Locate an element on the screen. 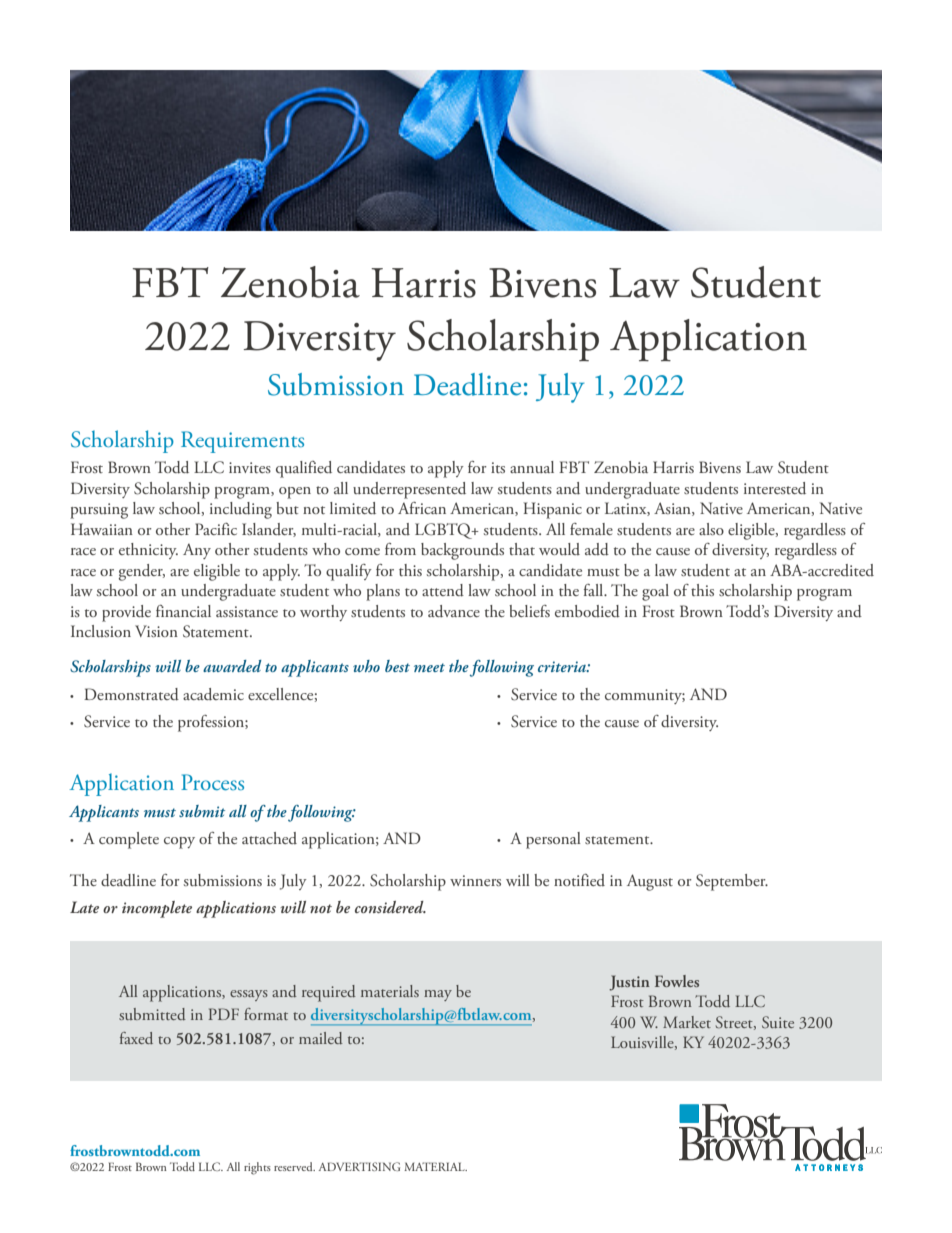 The image size is (952, 1233). Process is located at coordinates (212, 782).
